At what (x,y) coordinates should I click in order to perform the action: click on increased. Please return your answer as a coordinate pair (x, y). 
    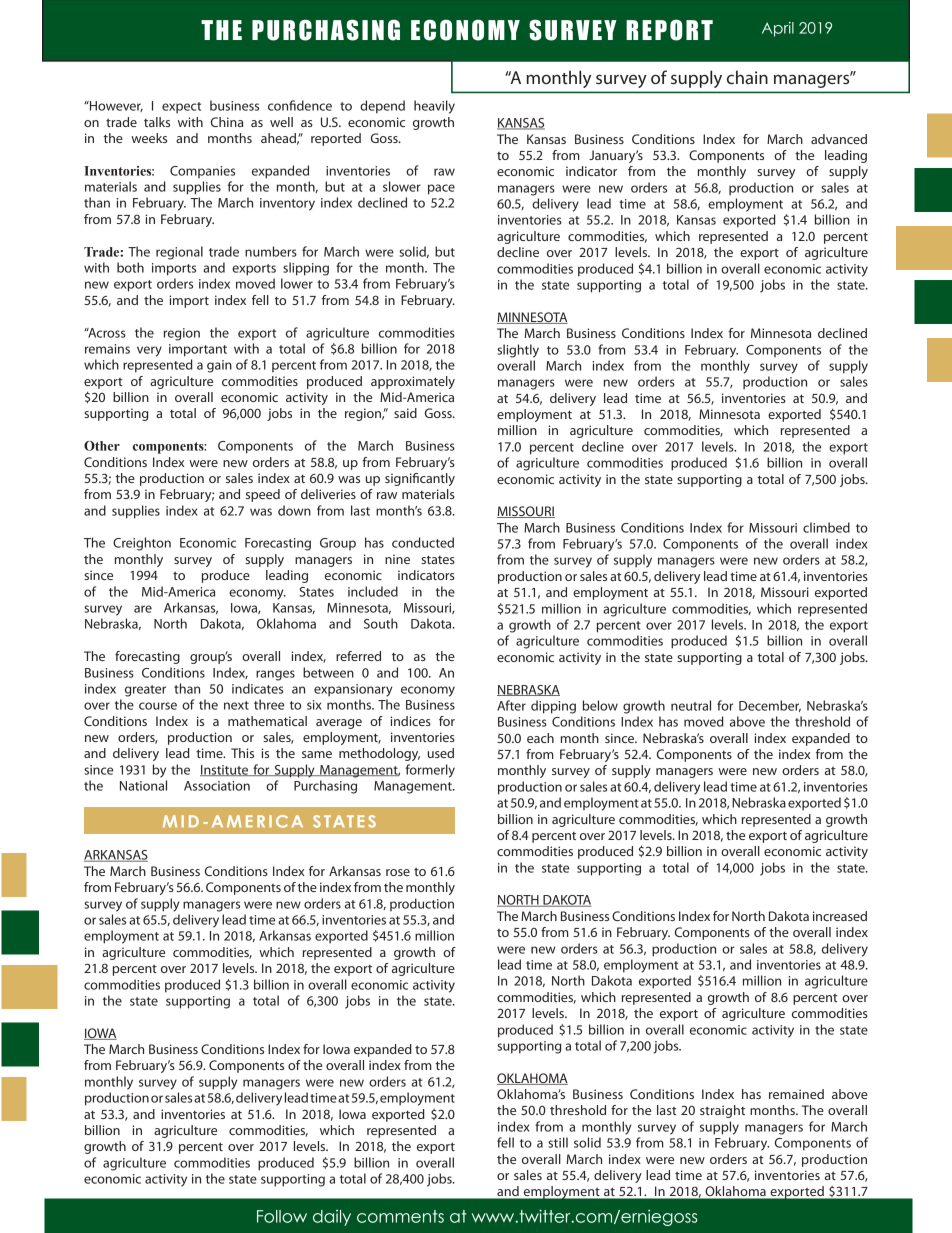
    Looking at the image, I should click on (840, 916).
